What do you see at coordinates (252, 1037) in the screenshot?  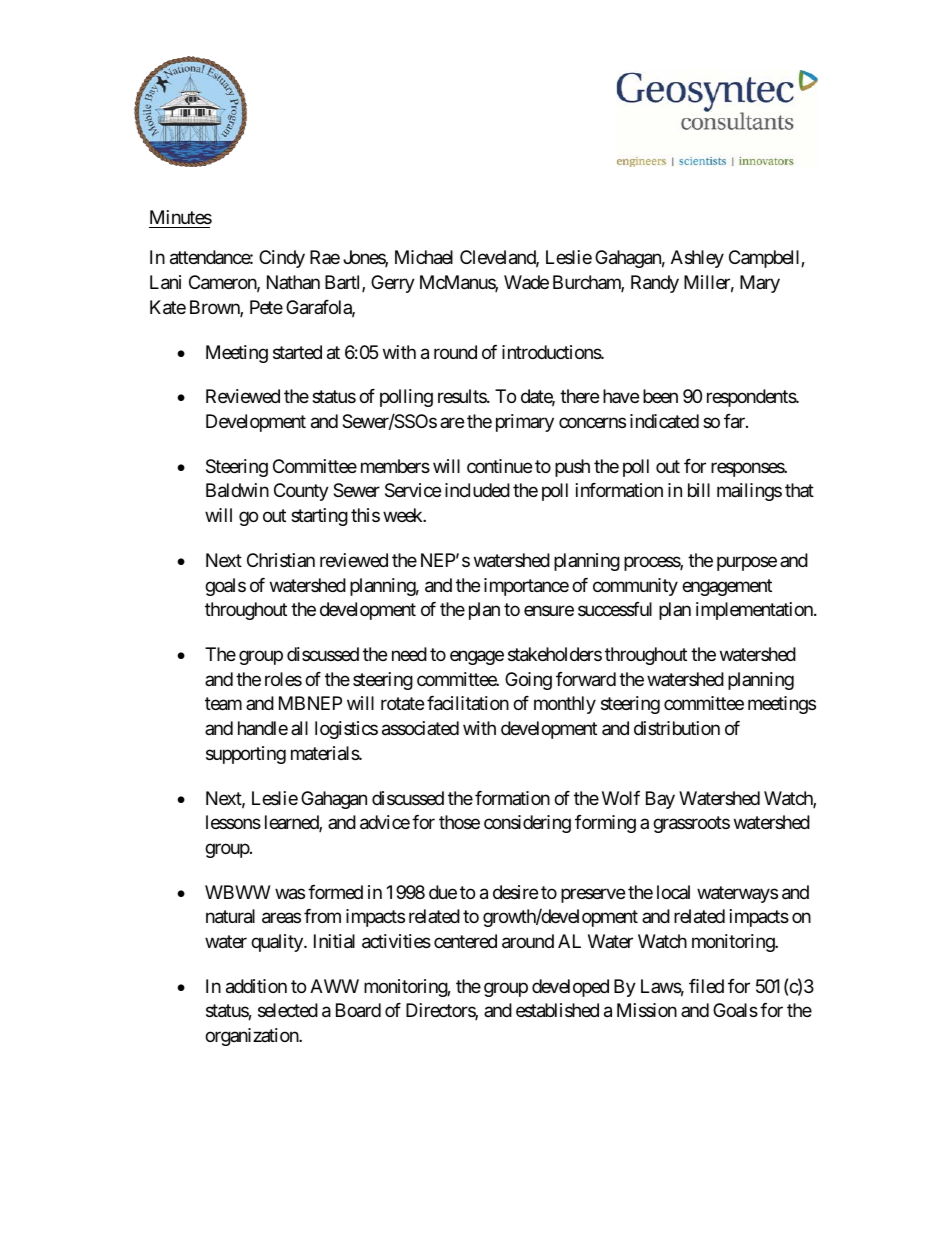 I see `organization` at bounding box center [252, 1037].
